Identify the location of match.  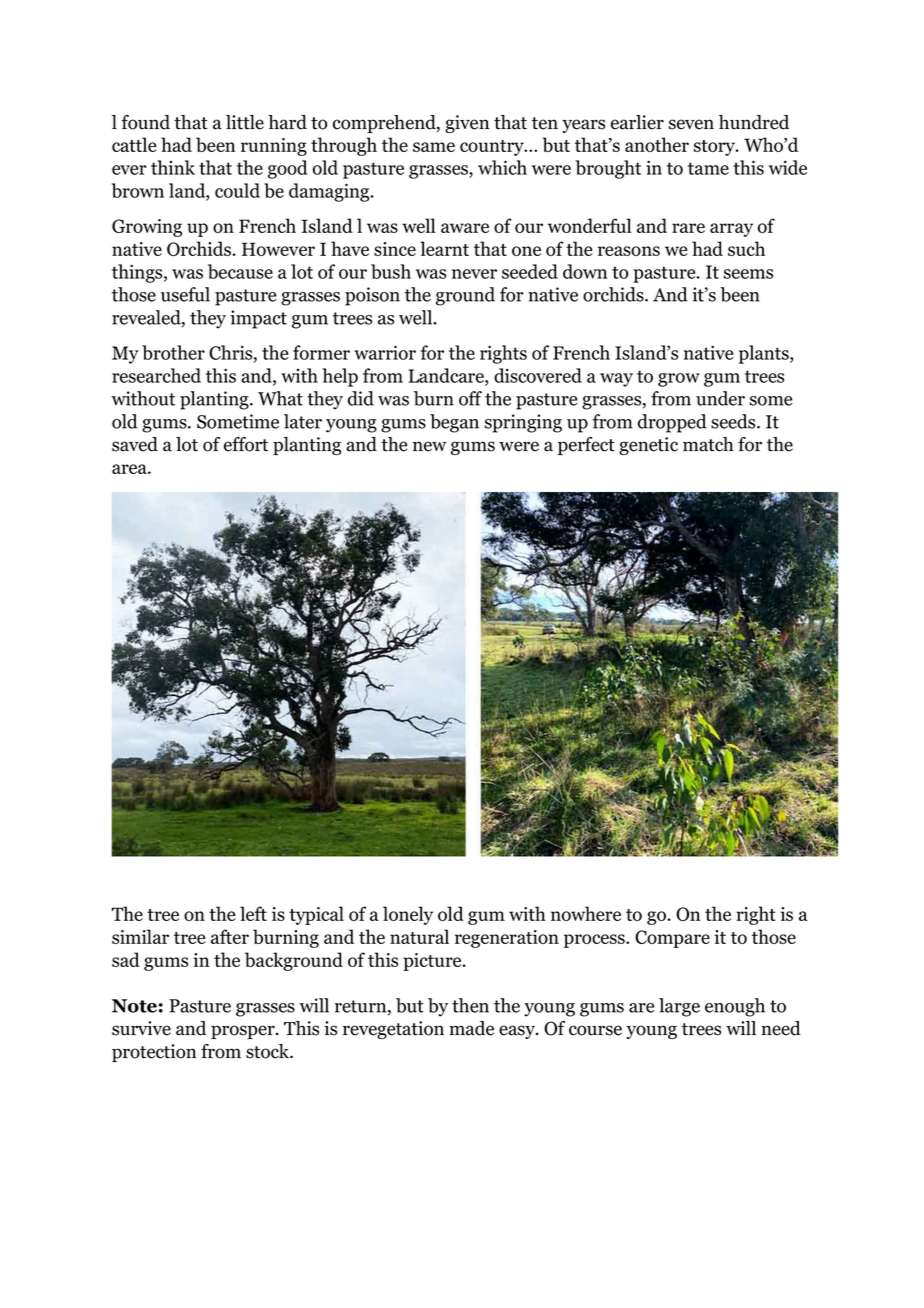
(708, 444).
